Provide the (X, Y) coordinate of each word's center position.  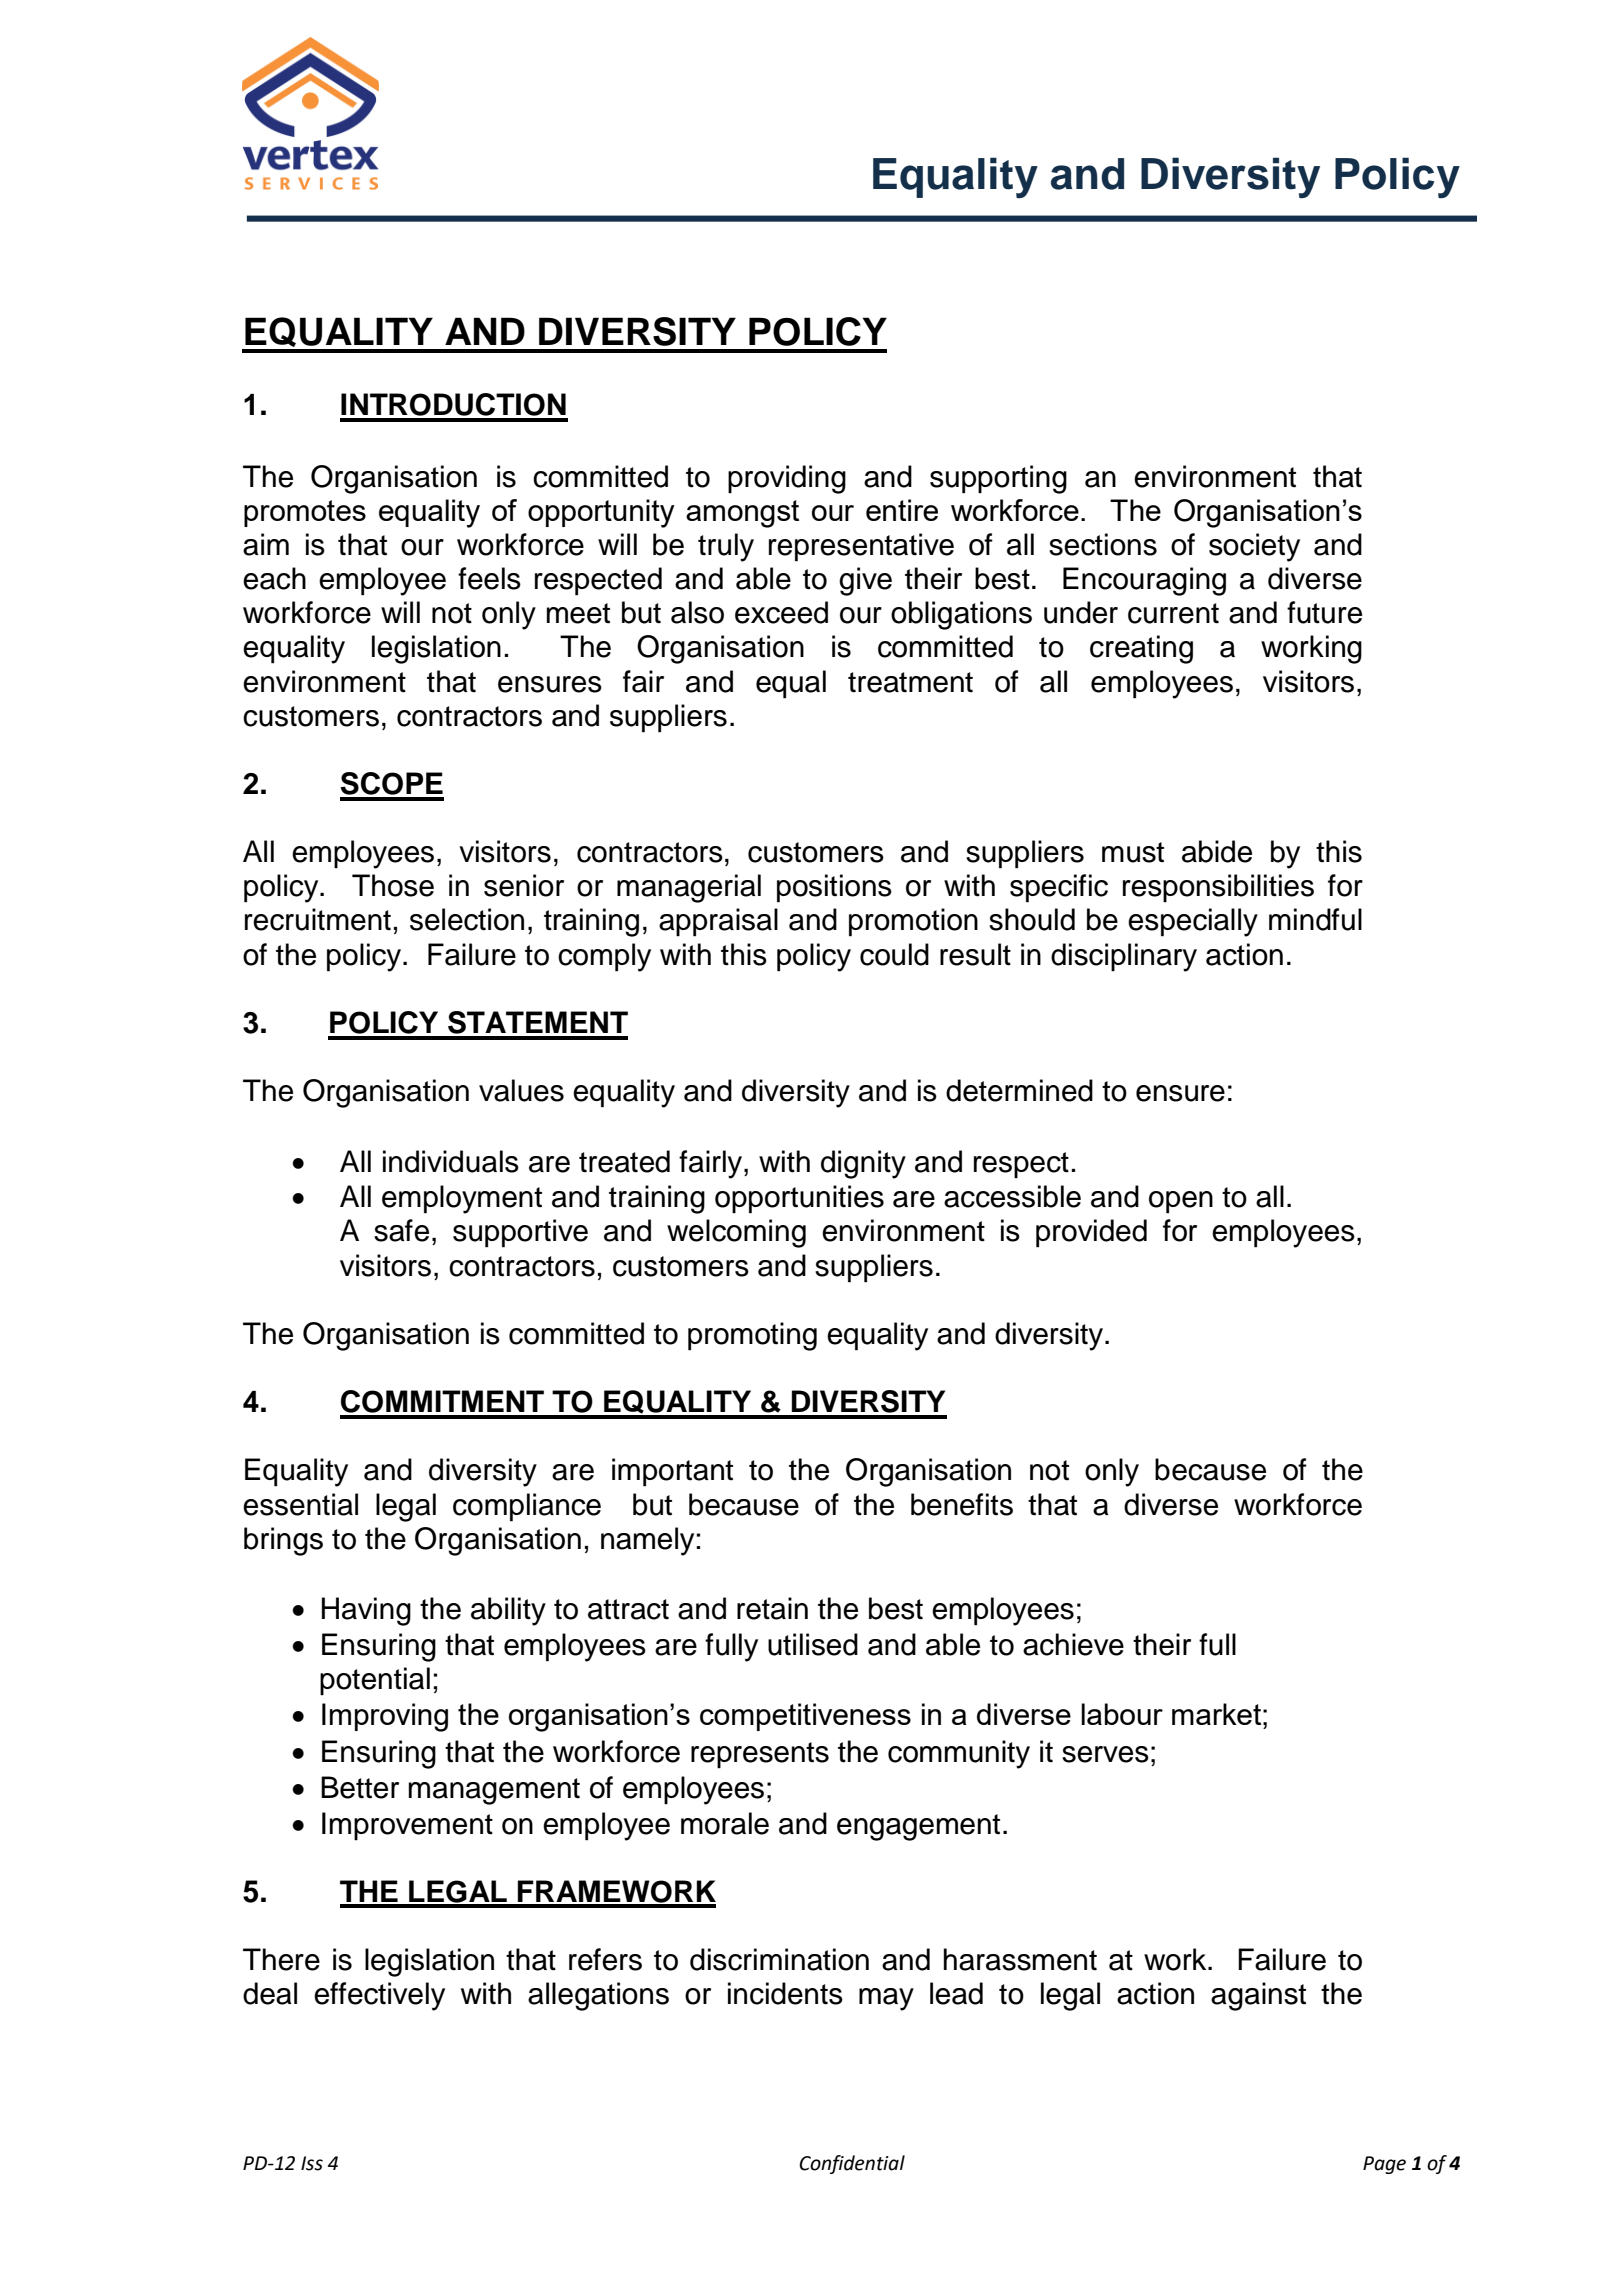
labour (1122, 1714)
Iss (312, 2163)
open (1181, 1202)
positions (834, 888)
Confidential (852, 2164)
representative (861, 547)
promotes (305, 513)
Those (393, 885)
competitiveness (805, 1717)
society (1254, 547)
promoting (752, 1336)
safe (401, 1230)
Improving (385, 1717)
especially (1193, 922)
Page (1384, 2165)
